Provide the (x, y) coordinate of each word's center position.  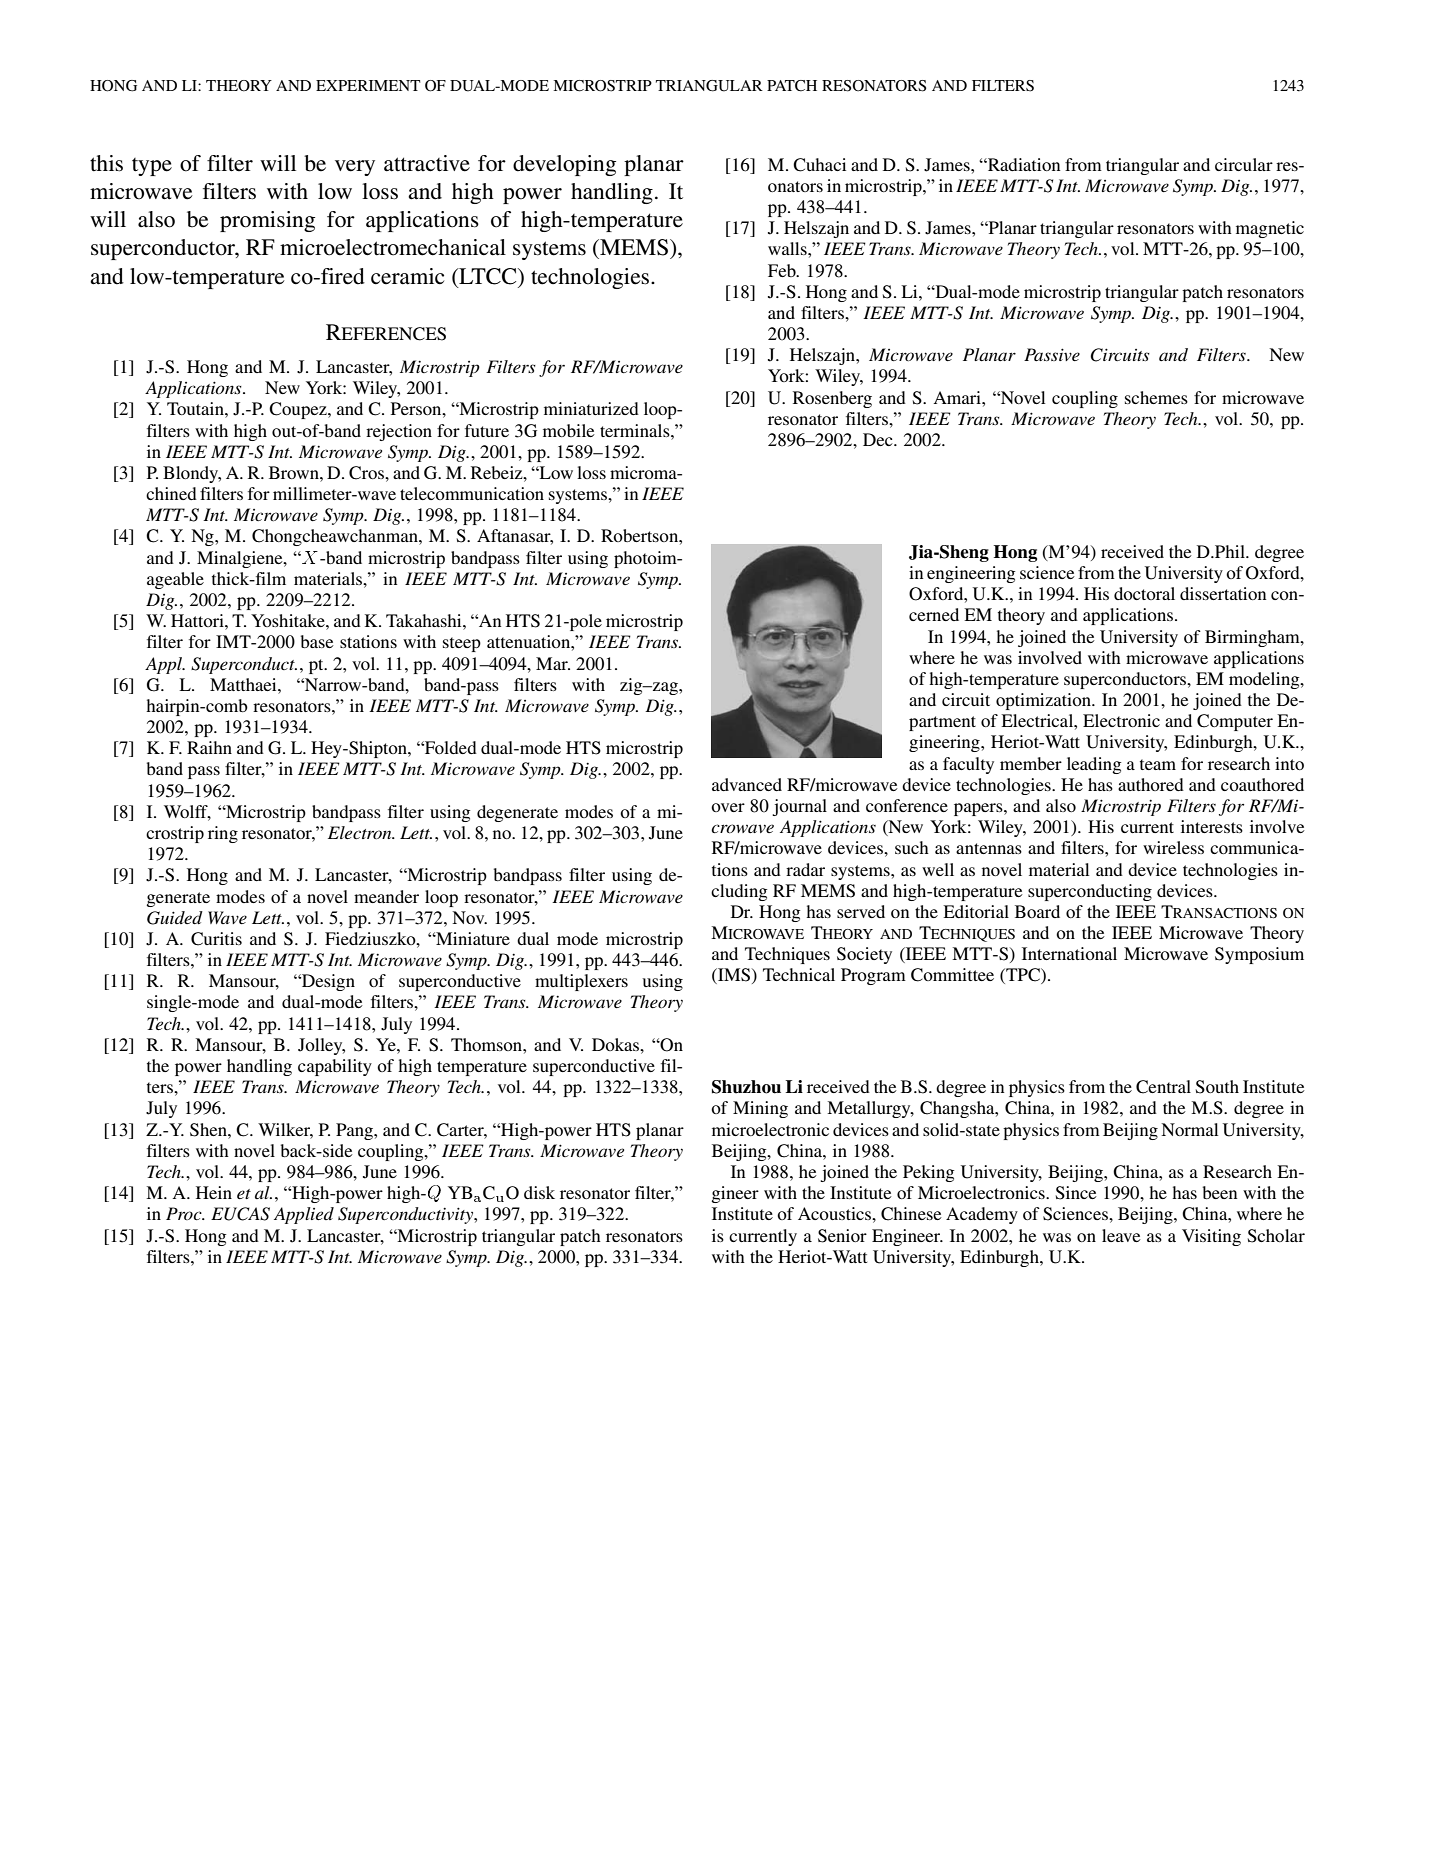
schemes (1156, 397)
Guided (175, 918)
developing (564, 165)
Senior (842, 1236)
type (152, 167)
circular (1244, 164)
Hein (214, 1192)
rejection (399, 432)
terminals (636, 430)
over (728, 807)
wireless (1173, 847)
